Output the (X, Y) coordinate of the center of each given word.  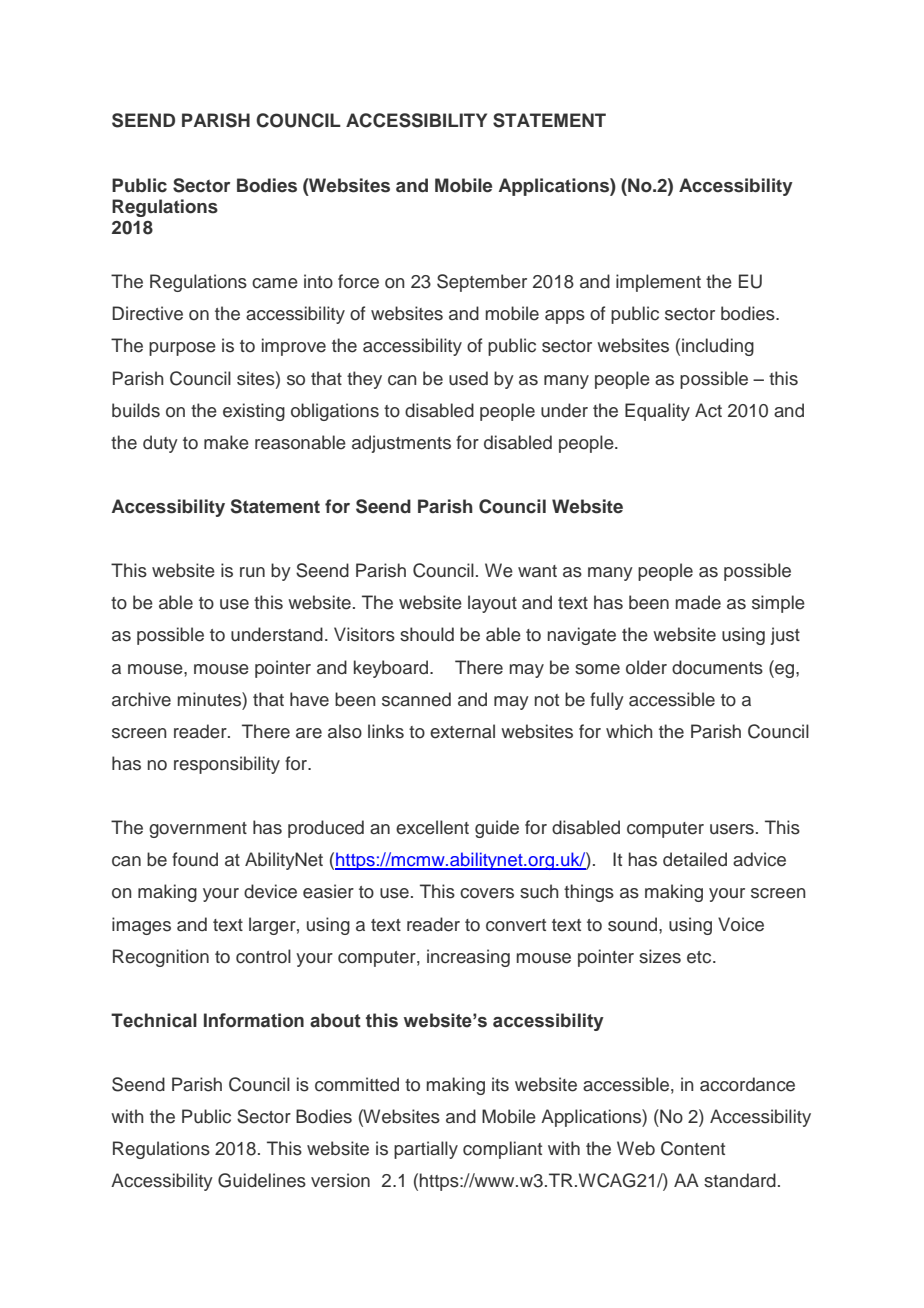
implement (658, 283)
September (482, 283)
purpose (182, 349)
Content (693, 1148)
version (340, 1180)
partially (426, 1150)
